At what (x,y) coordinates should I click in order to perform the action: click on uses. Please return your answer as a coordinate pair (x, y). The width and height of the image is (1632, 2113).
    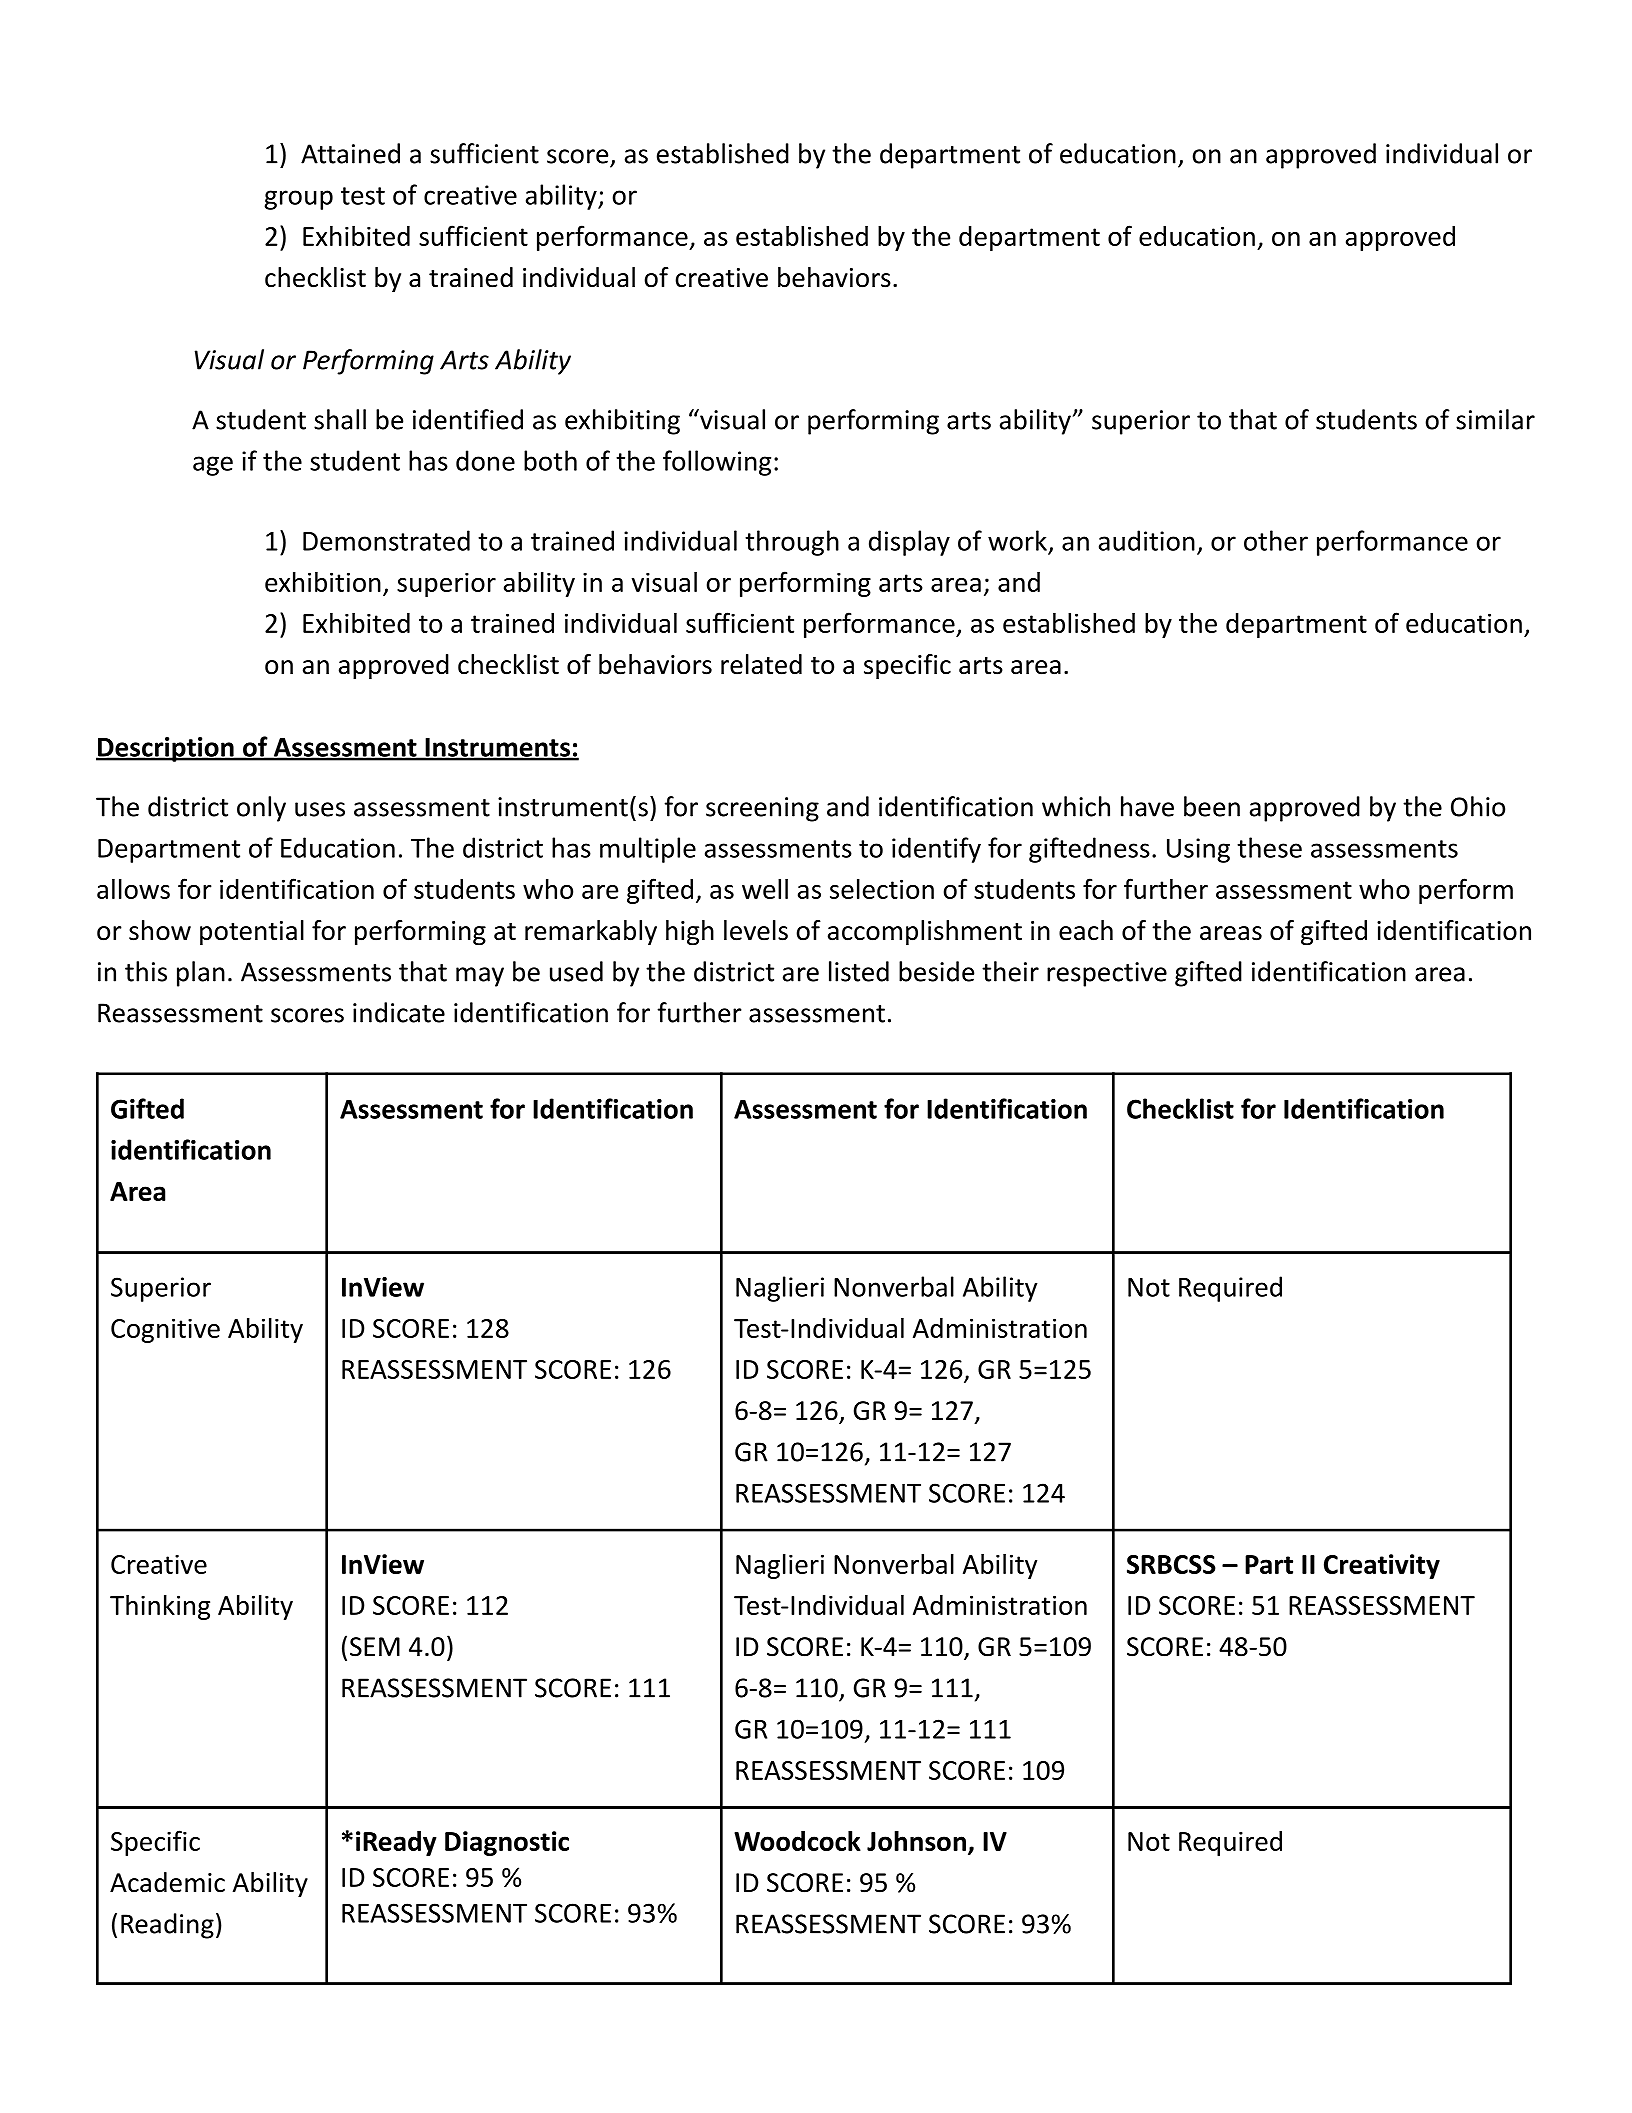
    Looking at the image, I should click on (320, 809).
